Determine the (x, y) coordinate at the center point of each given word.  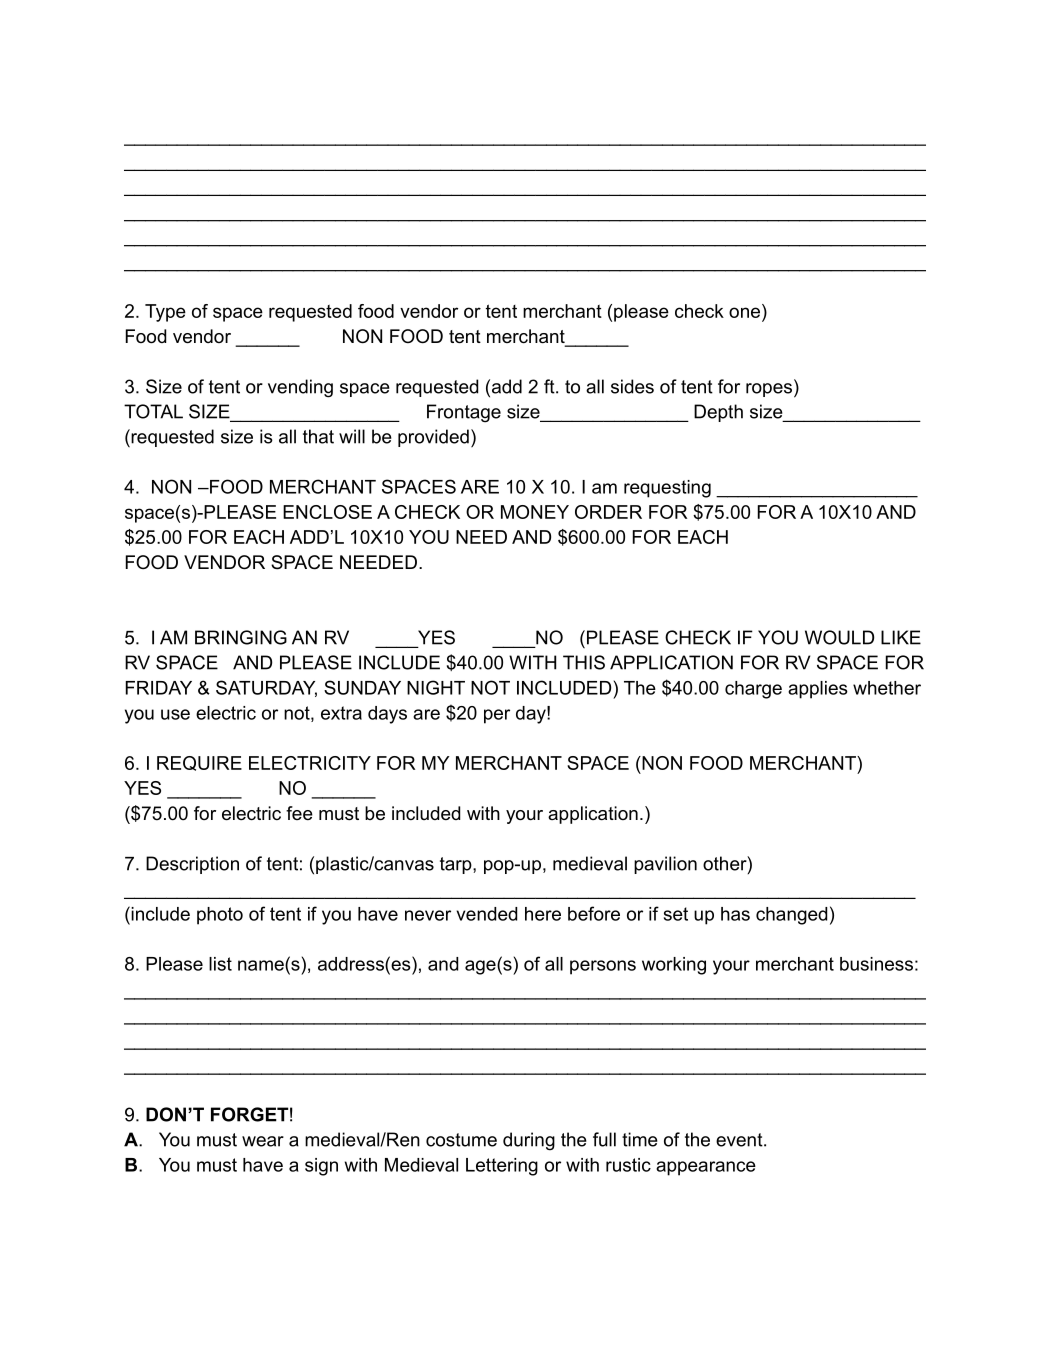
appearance (706, 1168)
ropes (769, 390)
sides (632, 386)
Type (165, 313)
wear (263, 1141)
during (529, 1141)
